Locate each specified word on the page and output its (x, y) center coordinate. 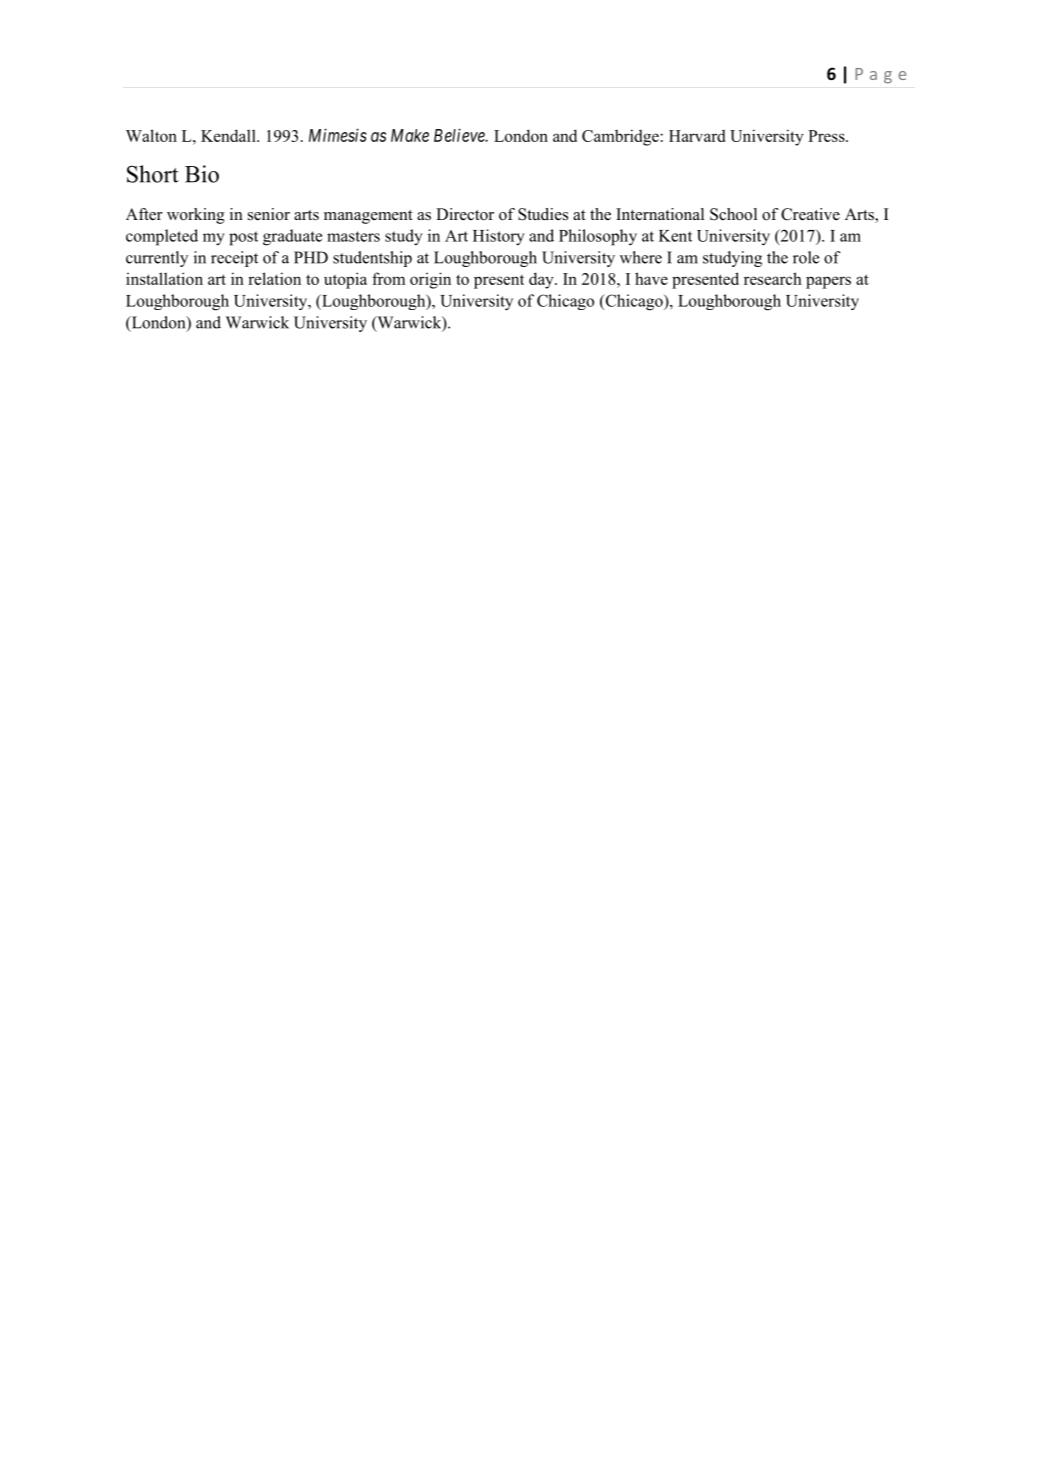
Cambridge (620, 137)
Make (410, 135)
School (733, 214)
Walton (151, 135)
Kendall (229, 135)
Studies (543, 214)
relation (274, 278)
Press (827, 136)
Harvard (697, 136)
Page (880, 76)
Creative (810, 214)
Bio (202, 174)
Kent (675, 236)
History (499, 237)
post (243, 238)
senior (269, 214)
